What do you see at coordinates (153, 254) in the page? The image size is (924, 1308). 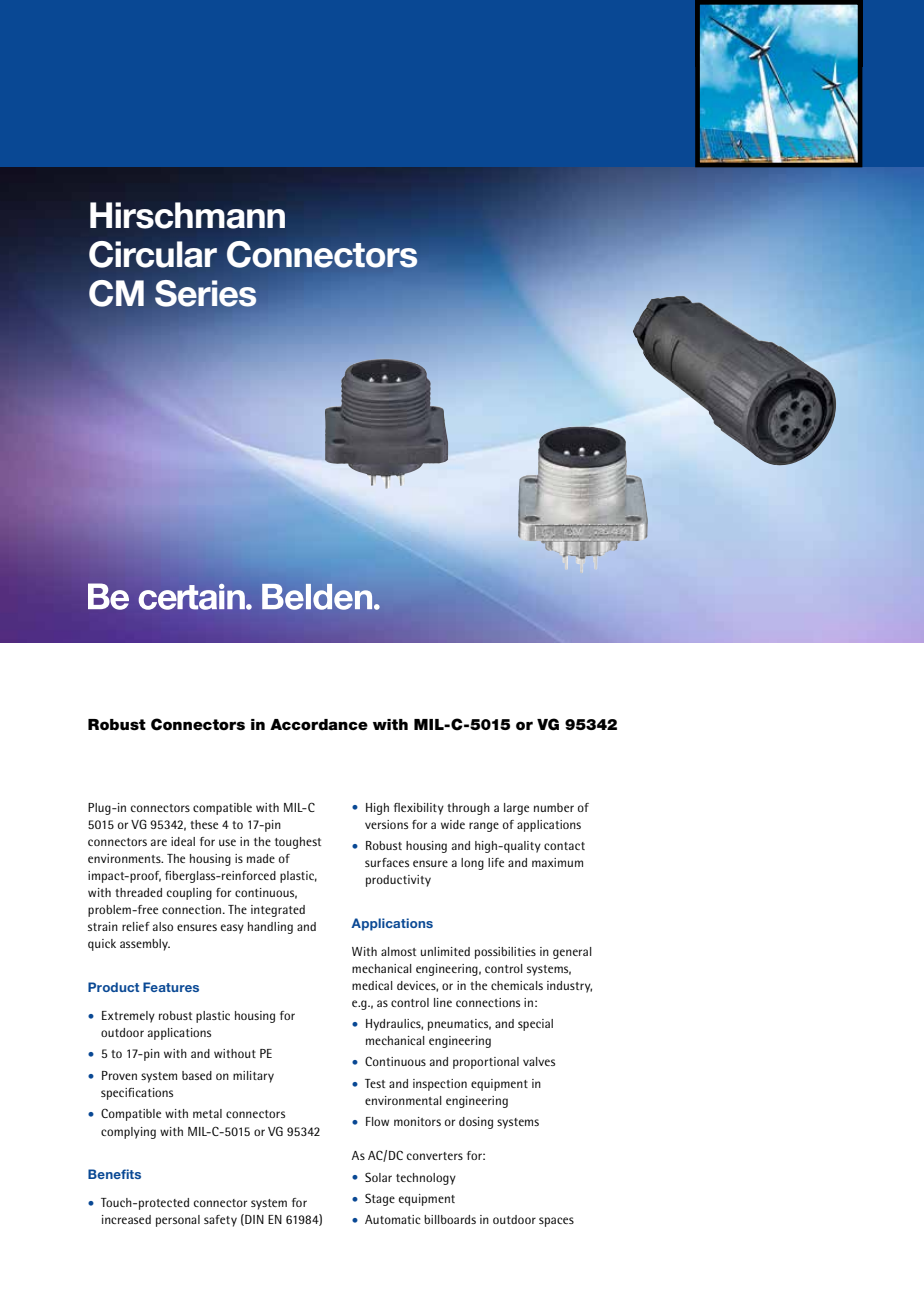 I see `Circular` at bounding box center [153, 254].
